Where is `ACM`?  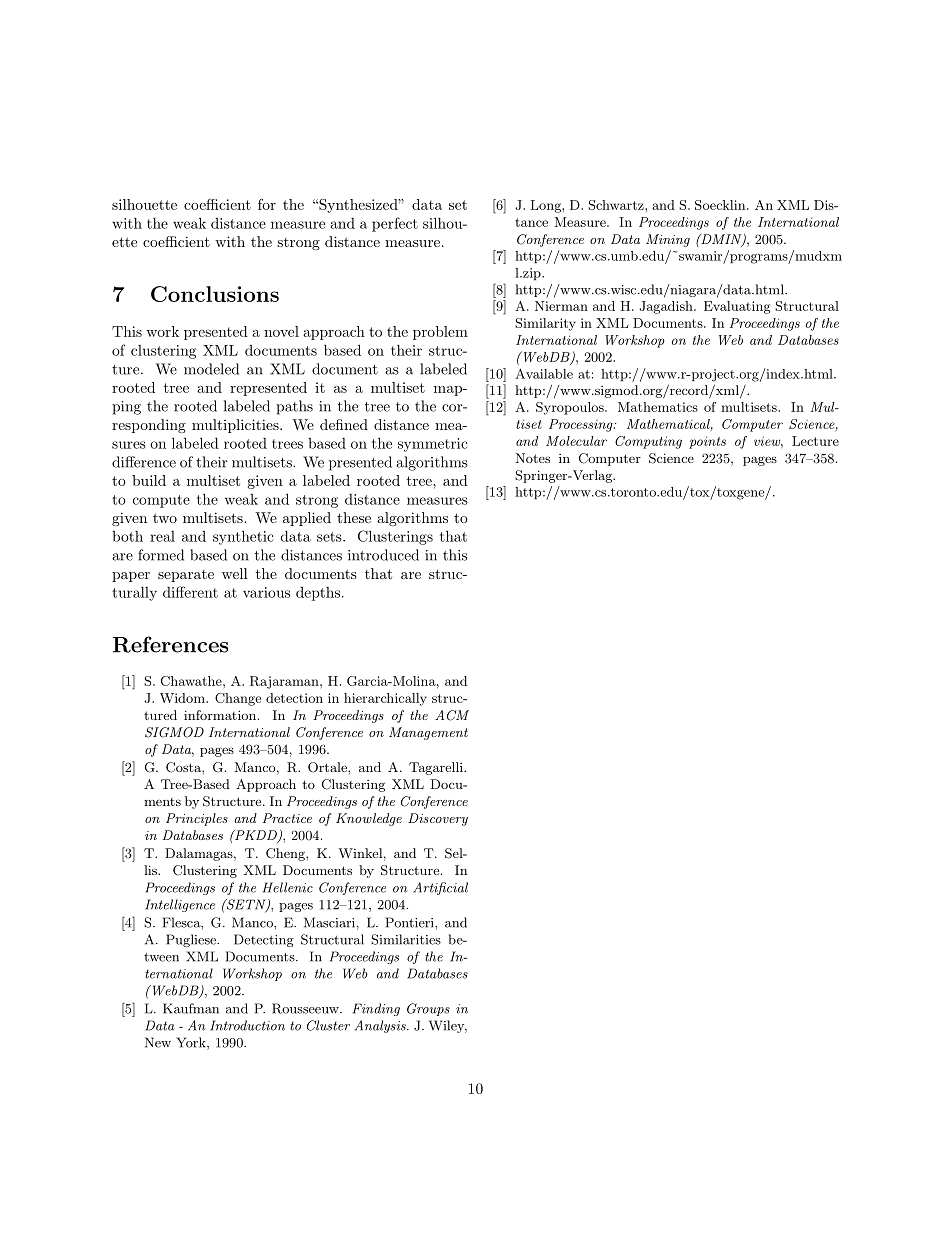
ACM is located at coordinates (452, 715).
